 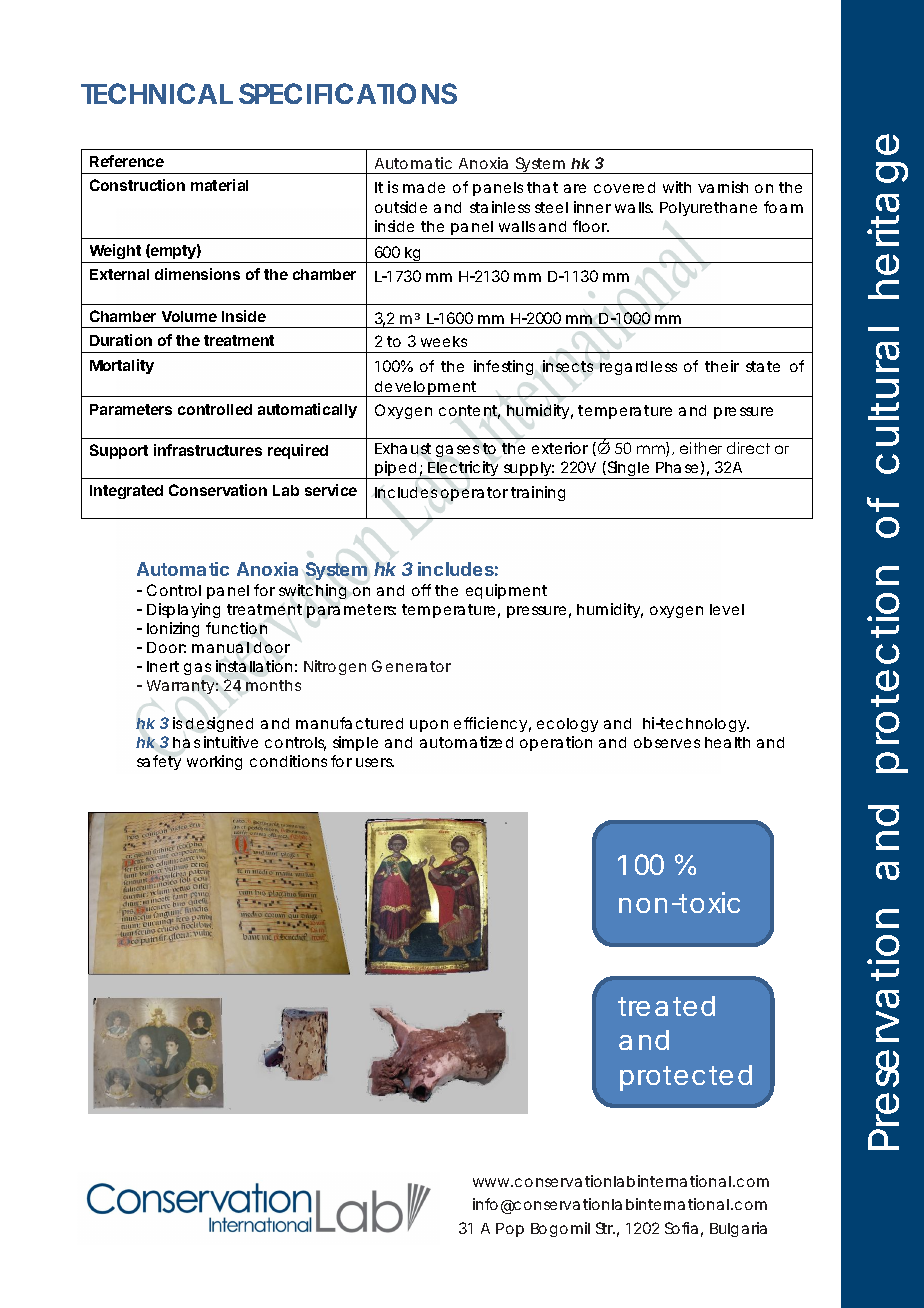 I want to click on infrastructures, so click(x=208, y=450).
